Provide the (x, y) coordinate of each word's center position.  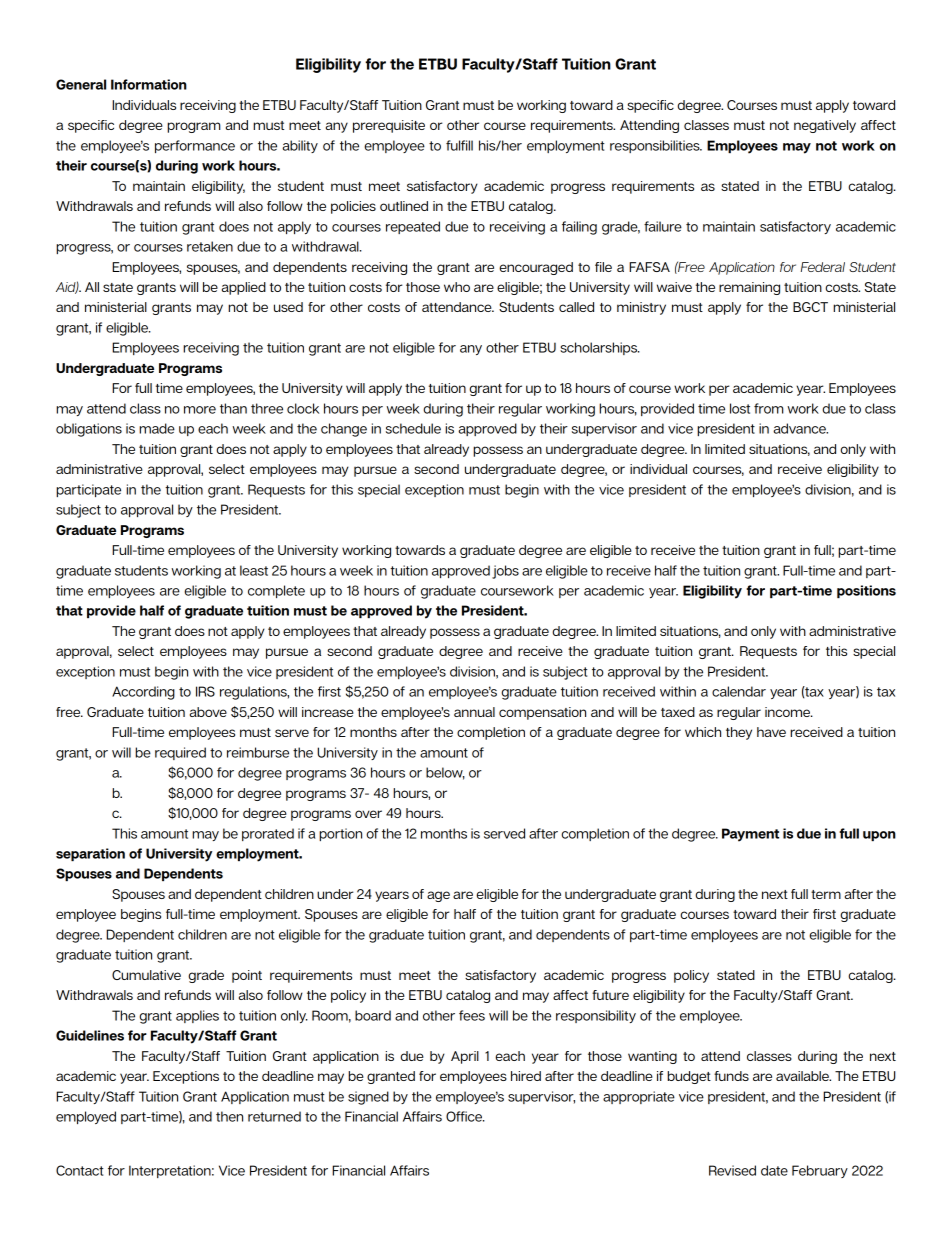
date (774, 1170)
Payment (750, 835)
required (180, 753)
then (229, 1116)
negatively (825, 126)
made (157, 428)
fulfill (459, 145)
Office (465, 1116)
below (445, 773)
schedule (413, 428)
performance (195, 146)
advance (800, 428)
